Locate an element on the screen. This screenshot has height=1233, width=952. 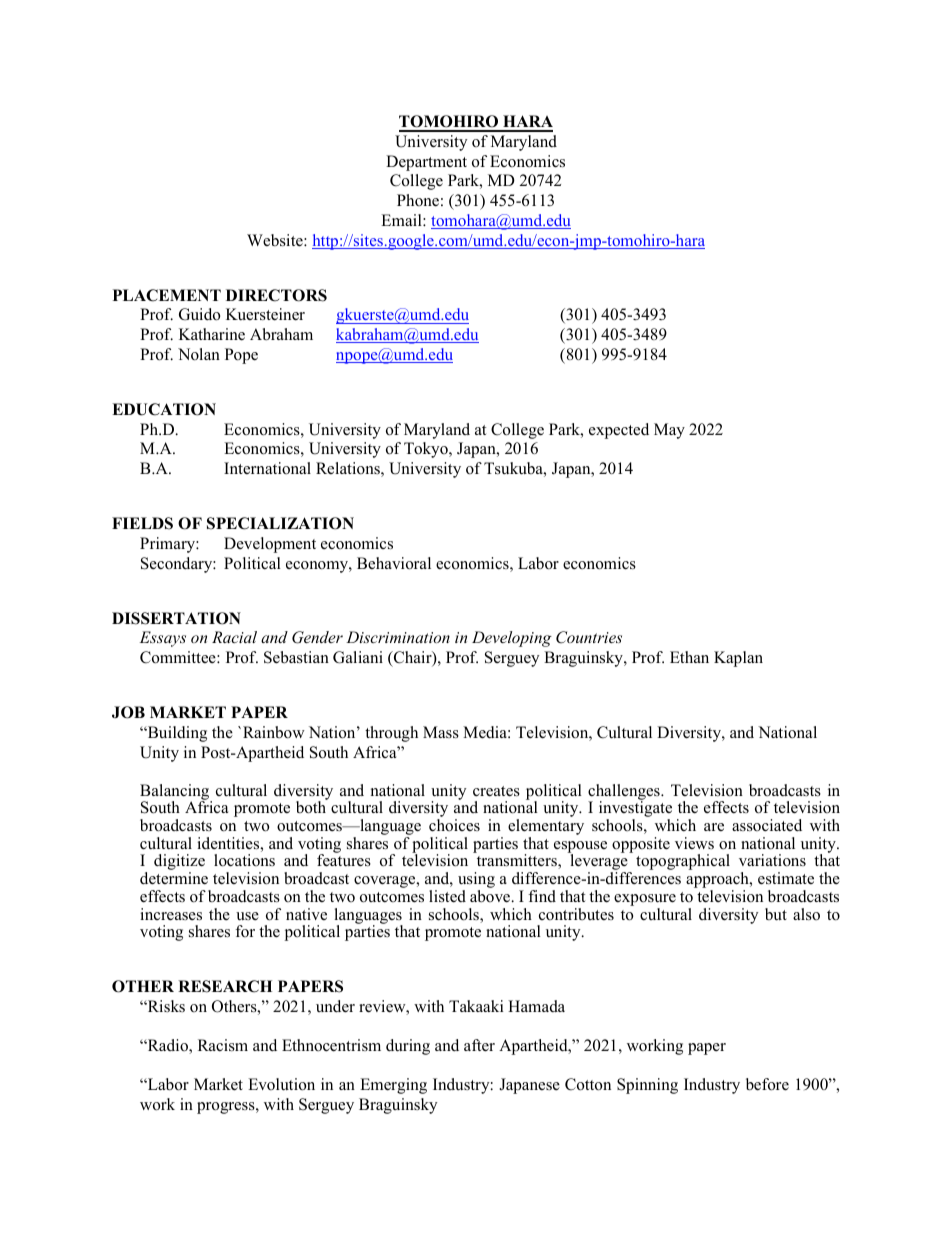
May is located at coordinates (669, 431).
